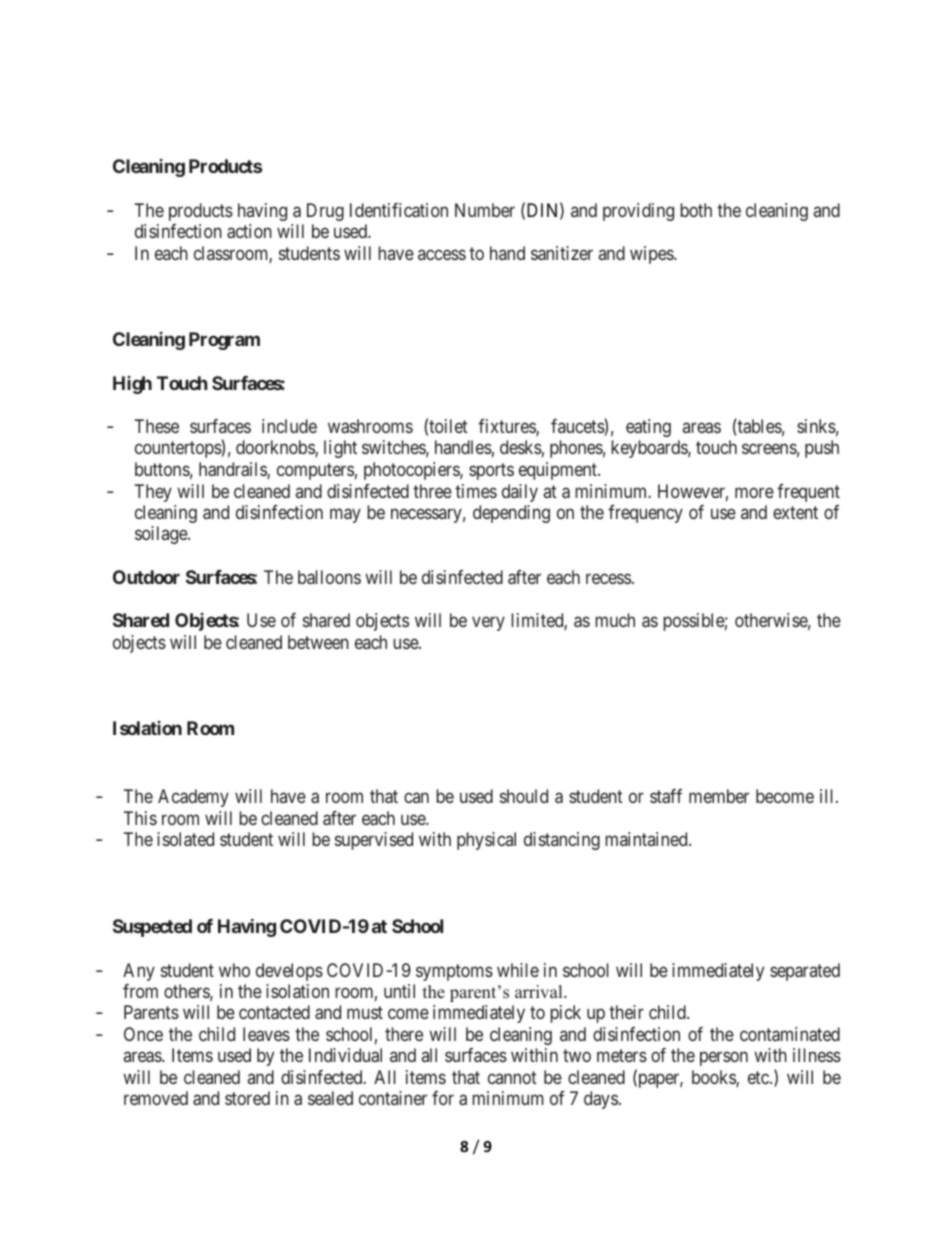 The height and width of the page is (1233, 952). Describe the element at coordinates (249, 231) in the page. I see `action` at that location.
